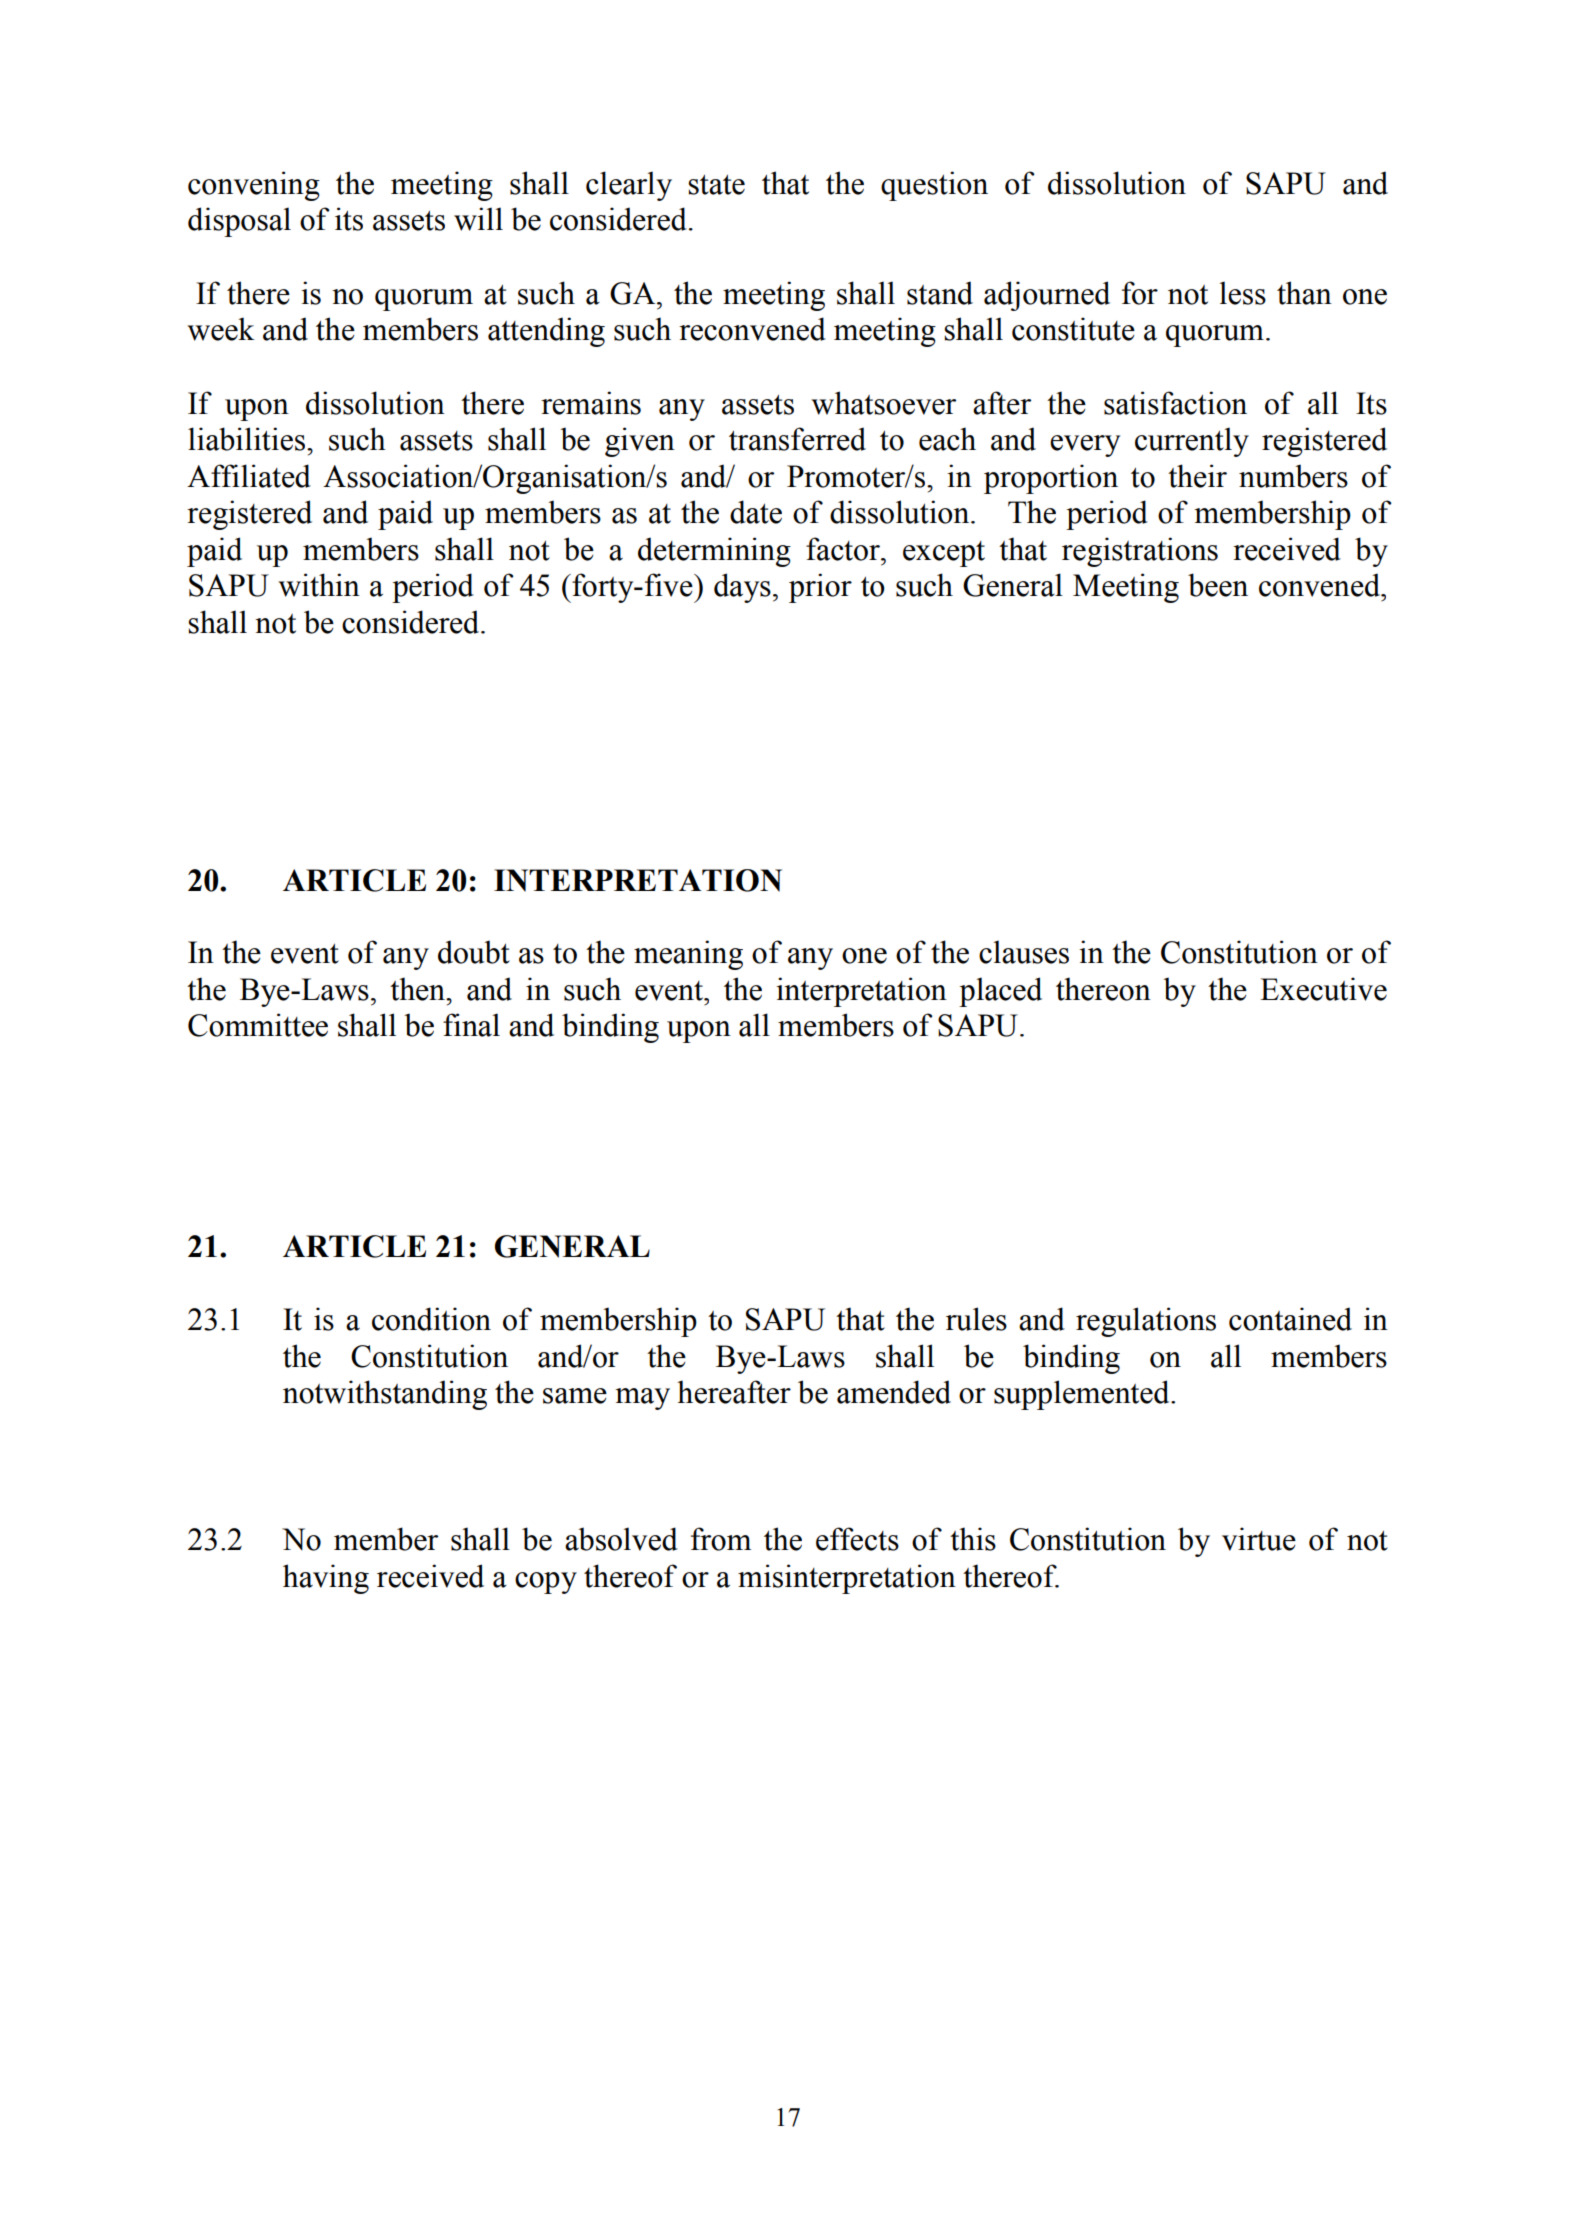 The width and height of the image is (1575, 2227). I want to click on clauses, so click(1024, 952).
